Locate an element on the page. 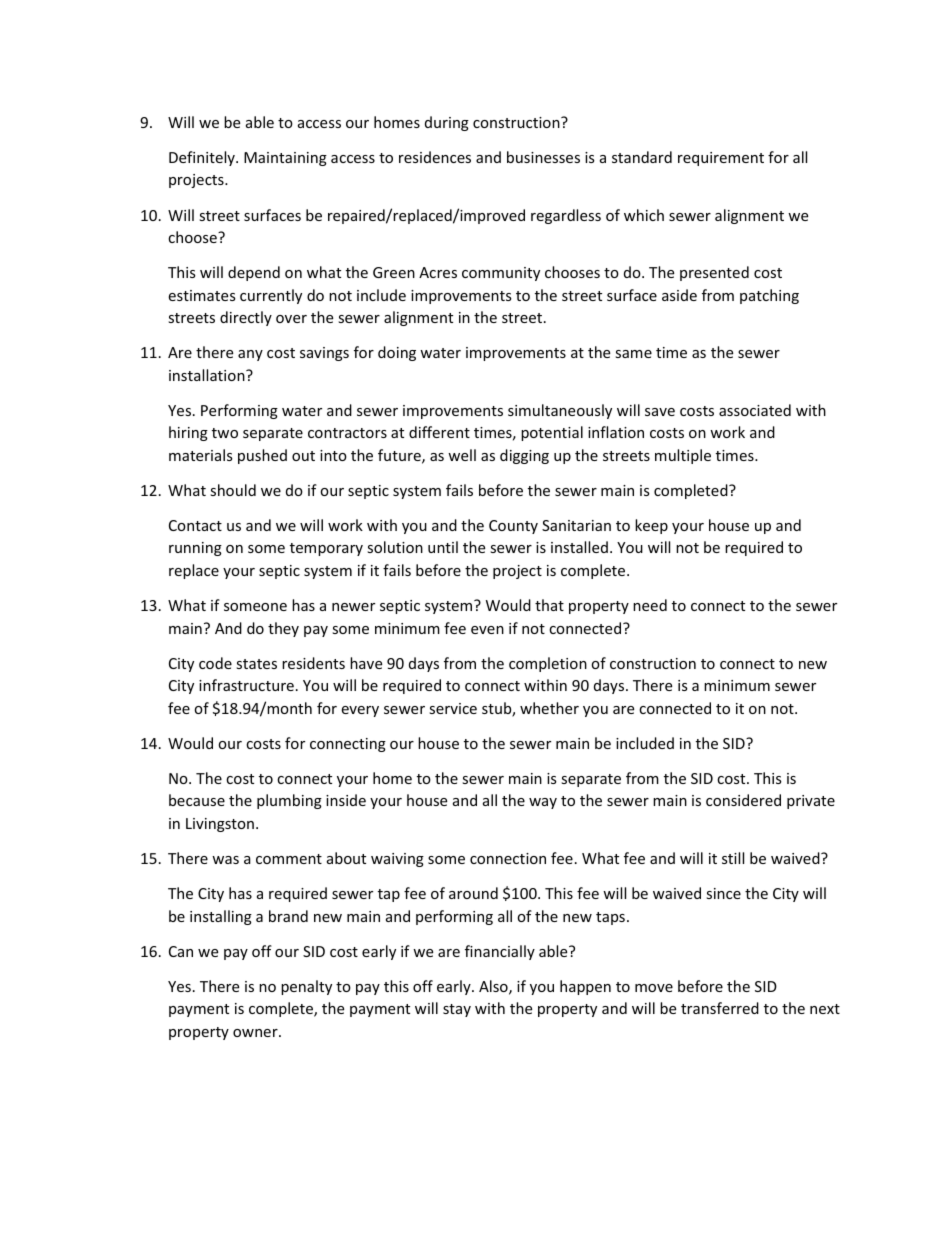 This image has width=952, height=1233. considered is located at coordinates (743, 800).
